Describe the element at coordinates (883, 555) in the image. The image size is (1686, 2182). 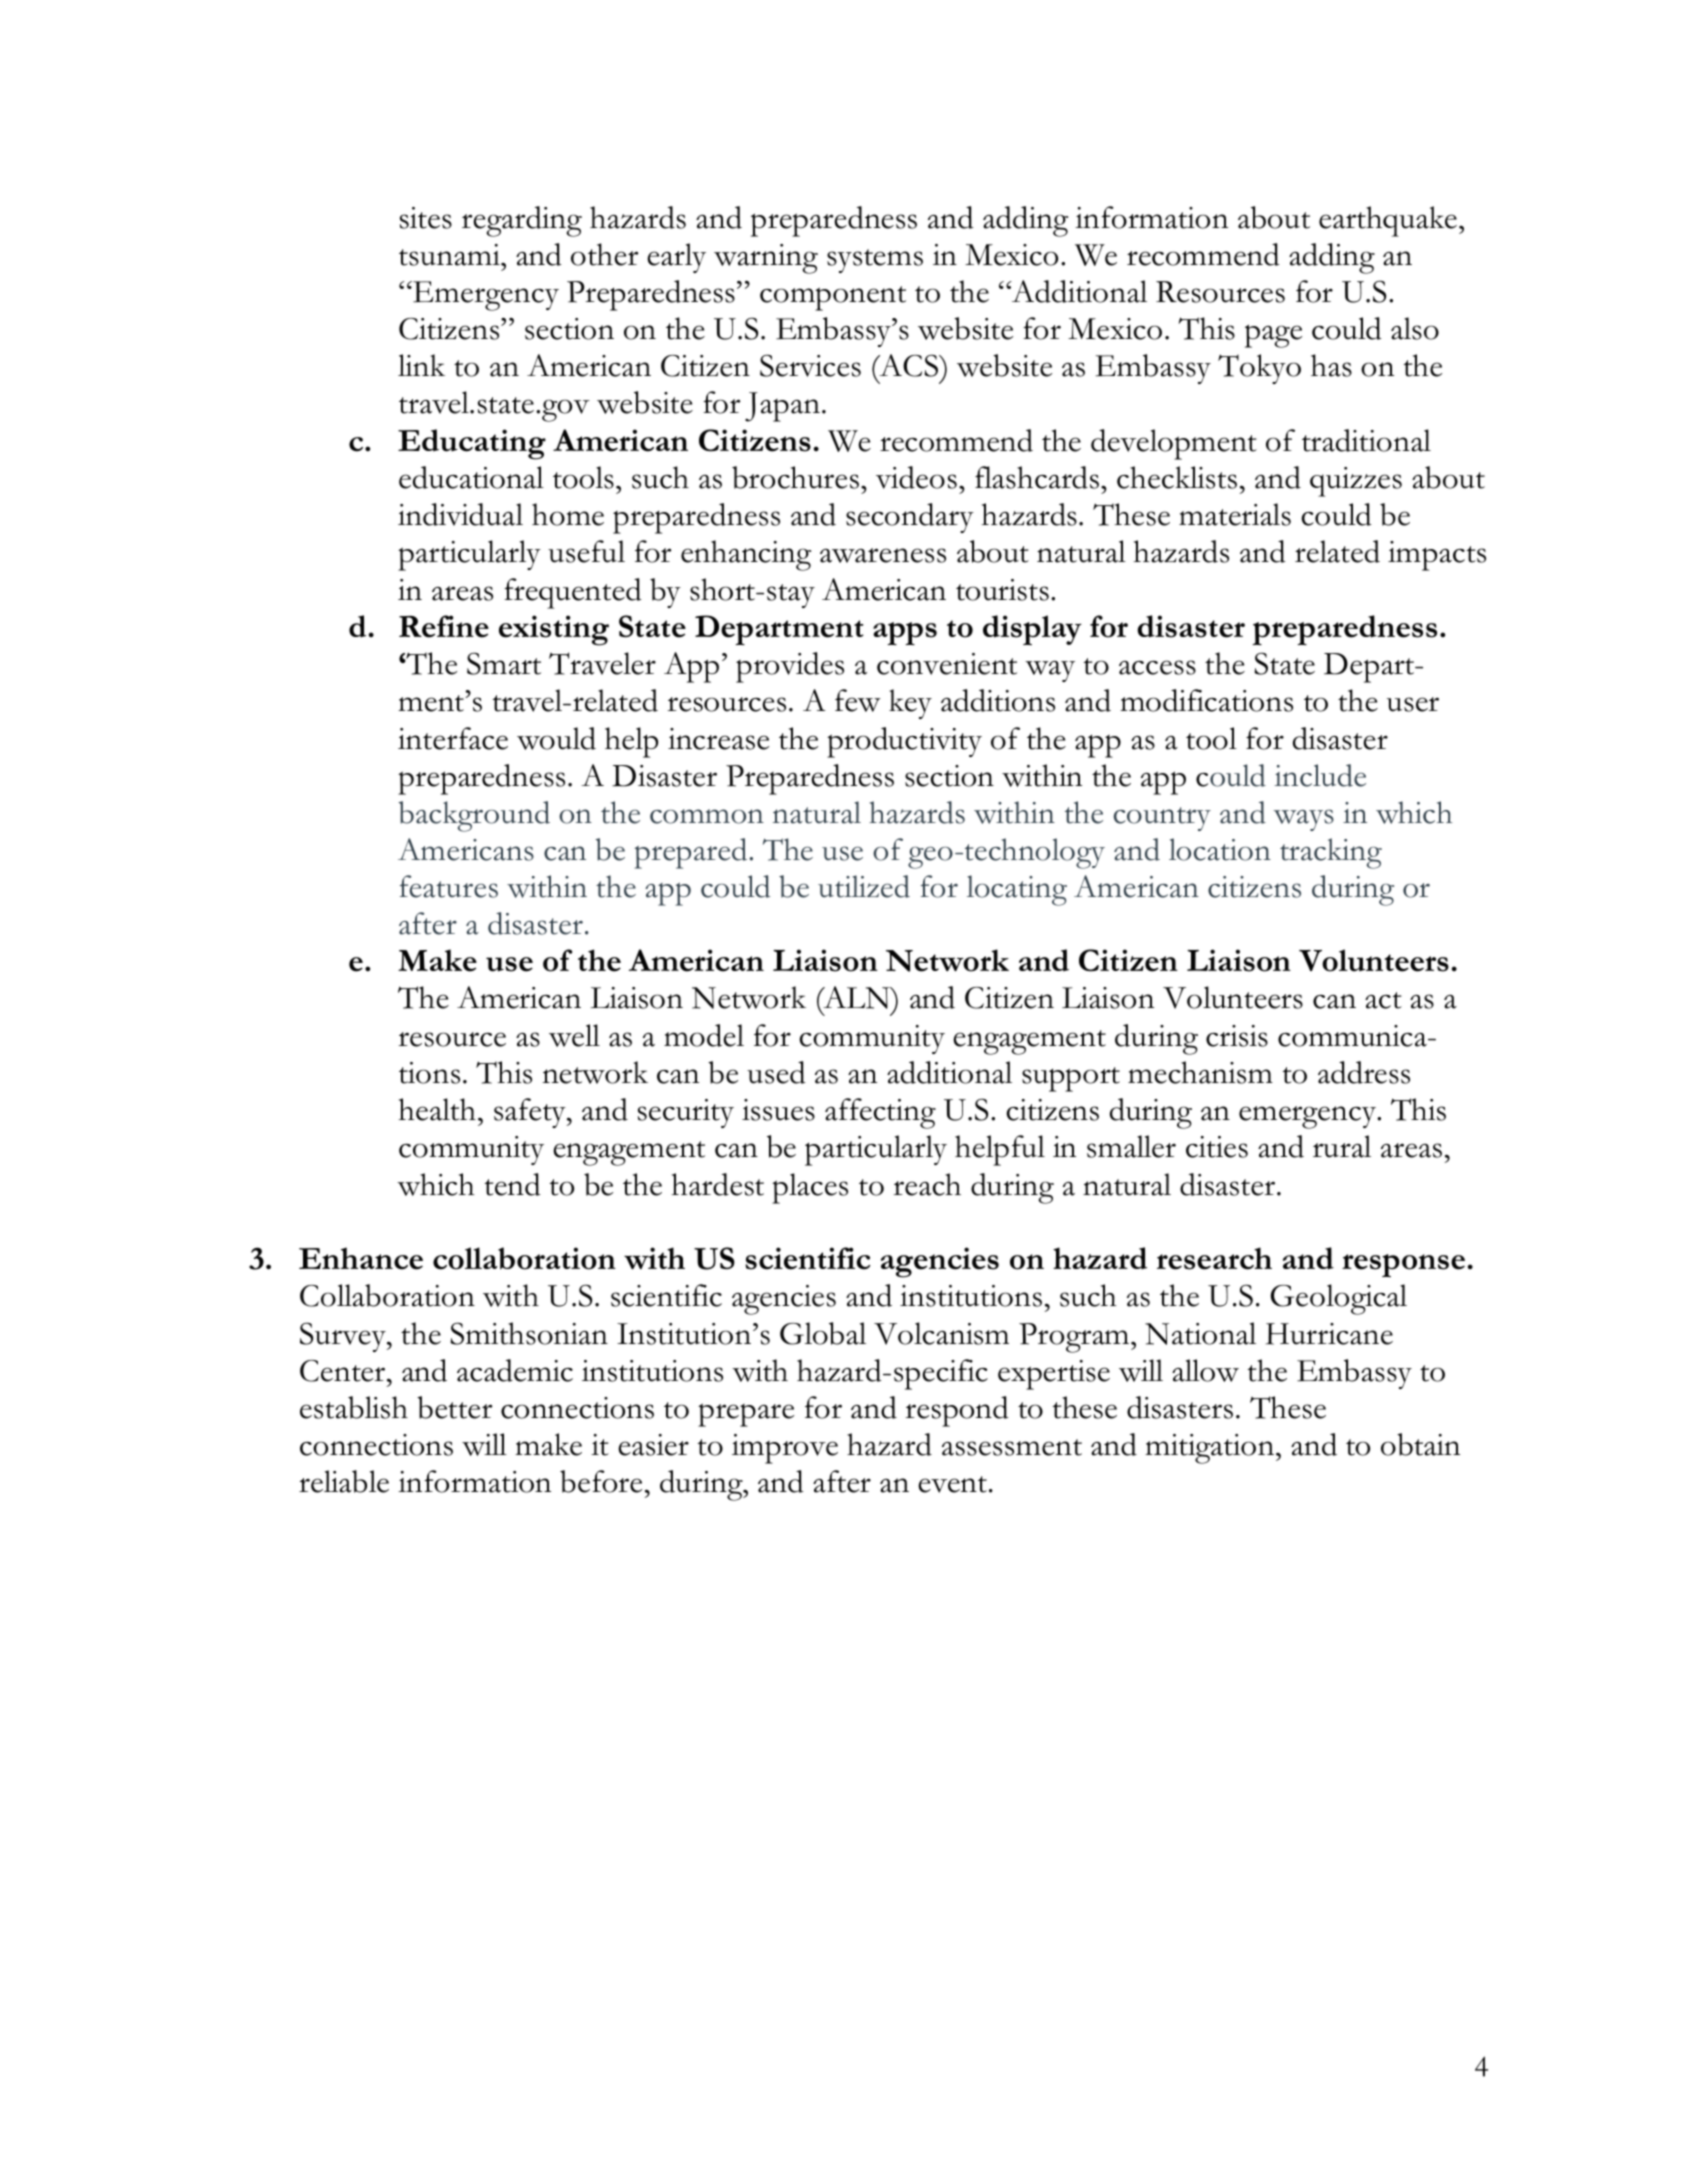
I see `awareness` at that location.
